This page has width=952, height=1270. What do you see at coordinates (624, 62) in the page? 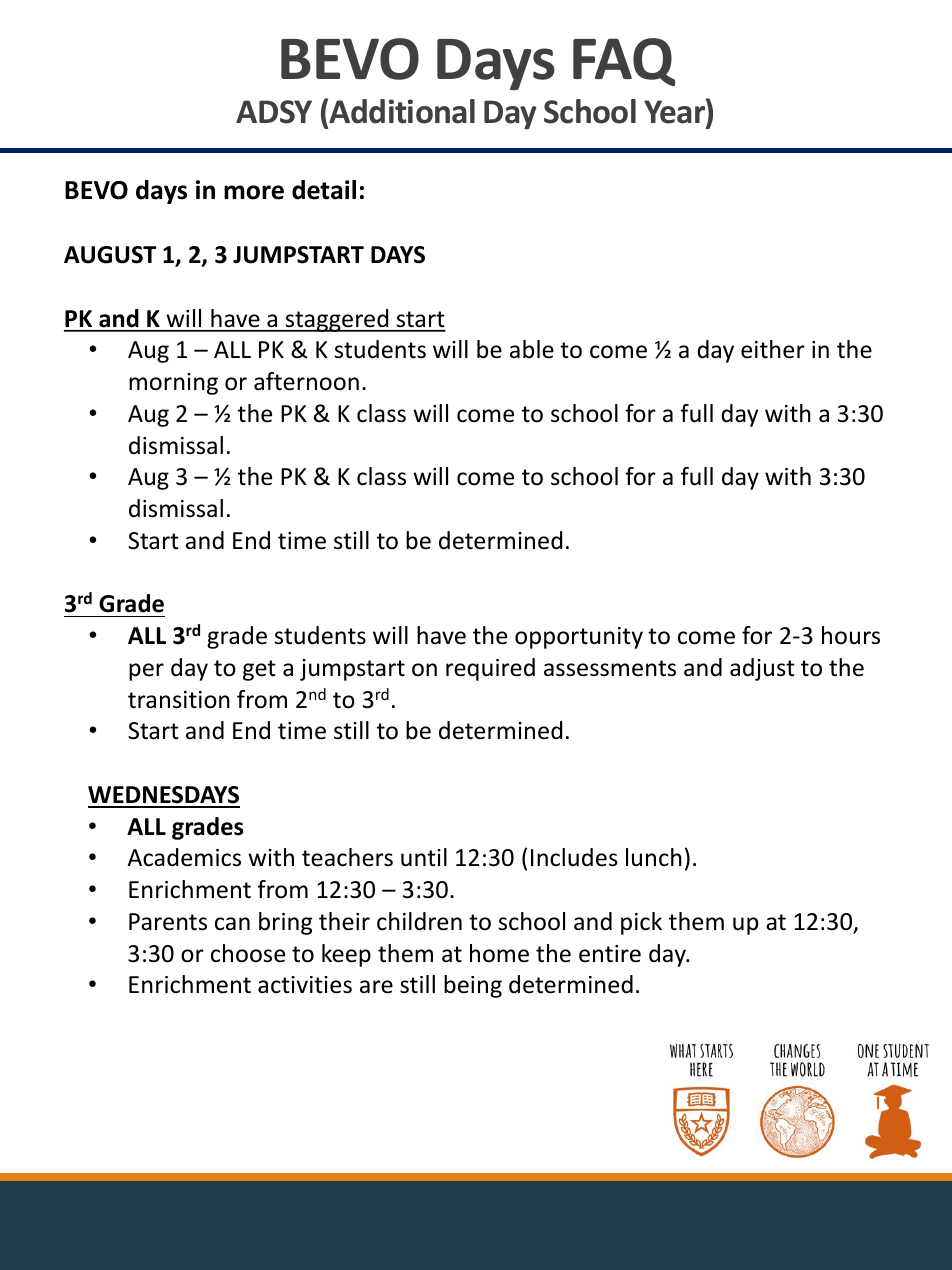
I see `FAQ` at bounding box center [624, 62].
